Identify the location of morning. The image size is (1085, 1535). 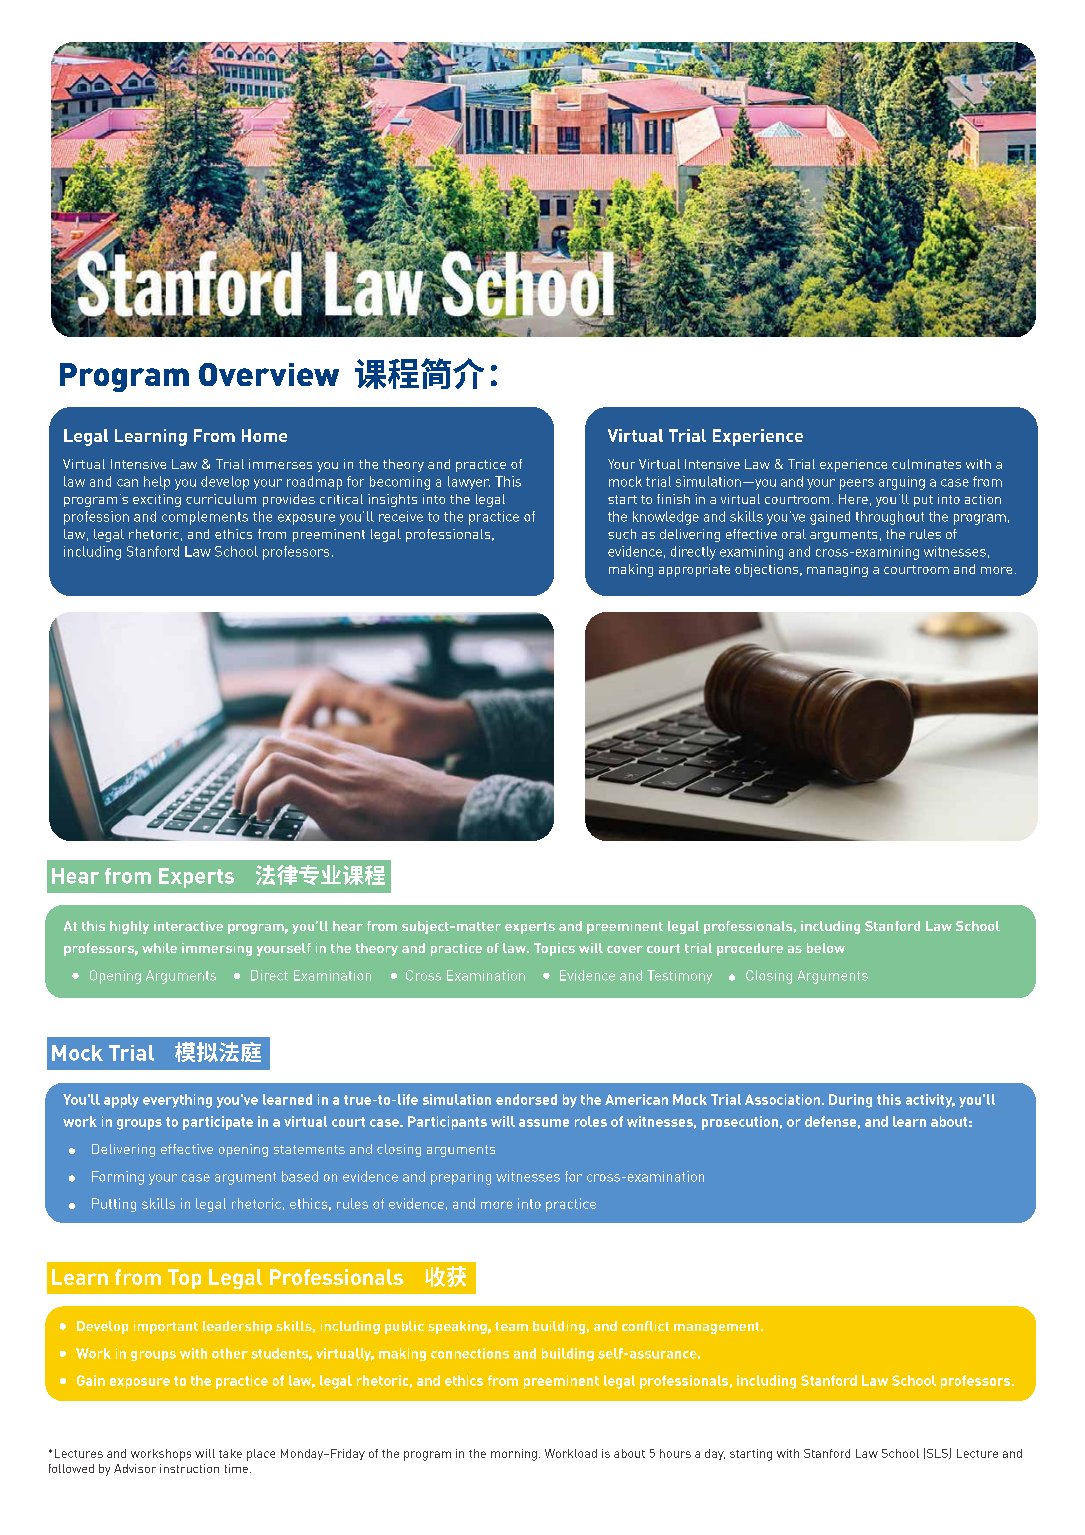
(514, 1455).
